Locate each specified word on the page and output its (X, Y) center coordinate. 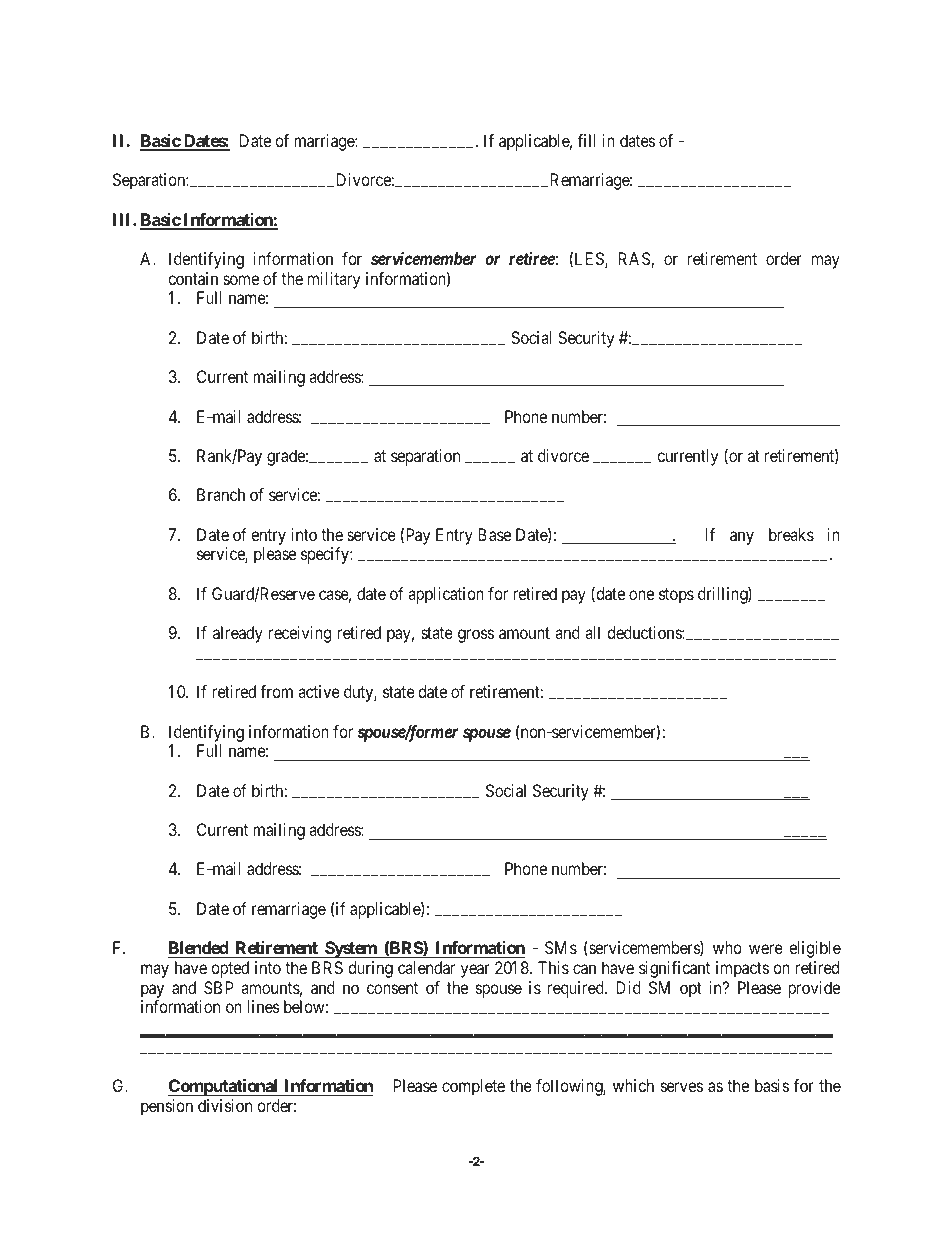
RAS (635, 260)
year (475, 971)
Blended (199, 947)
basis (772, 1085)
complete (473, 1087)
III (123, 219)
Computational (224, 1087)
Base (494, 534)
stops (676, 596)
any (742, 538)
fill (587, 140)
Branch (221, 494)
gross (476, 636)
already (238, 634)
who (727, 947)
